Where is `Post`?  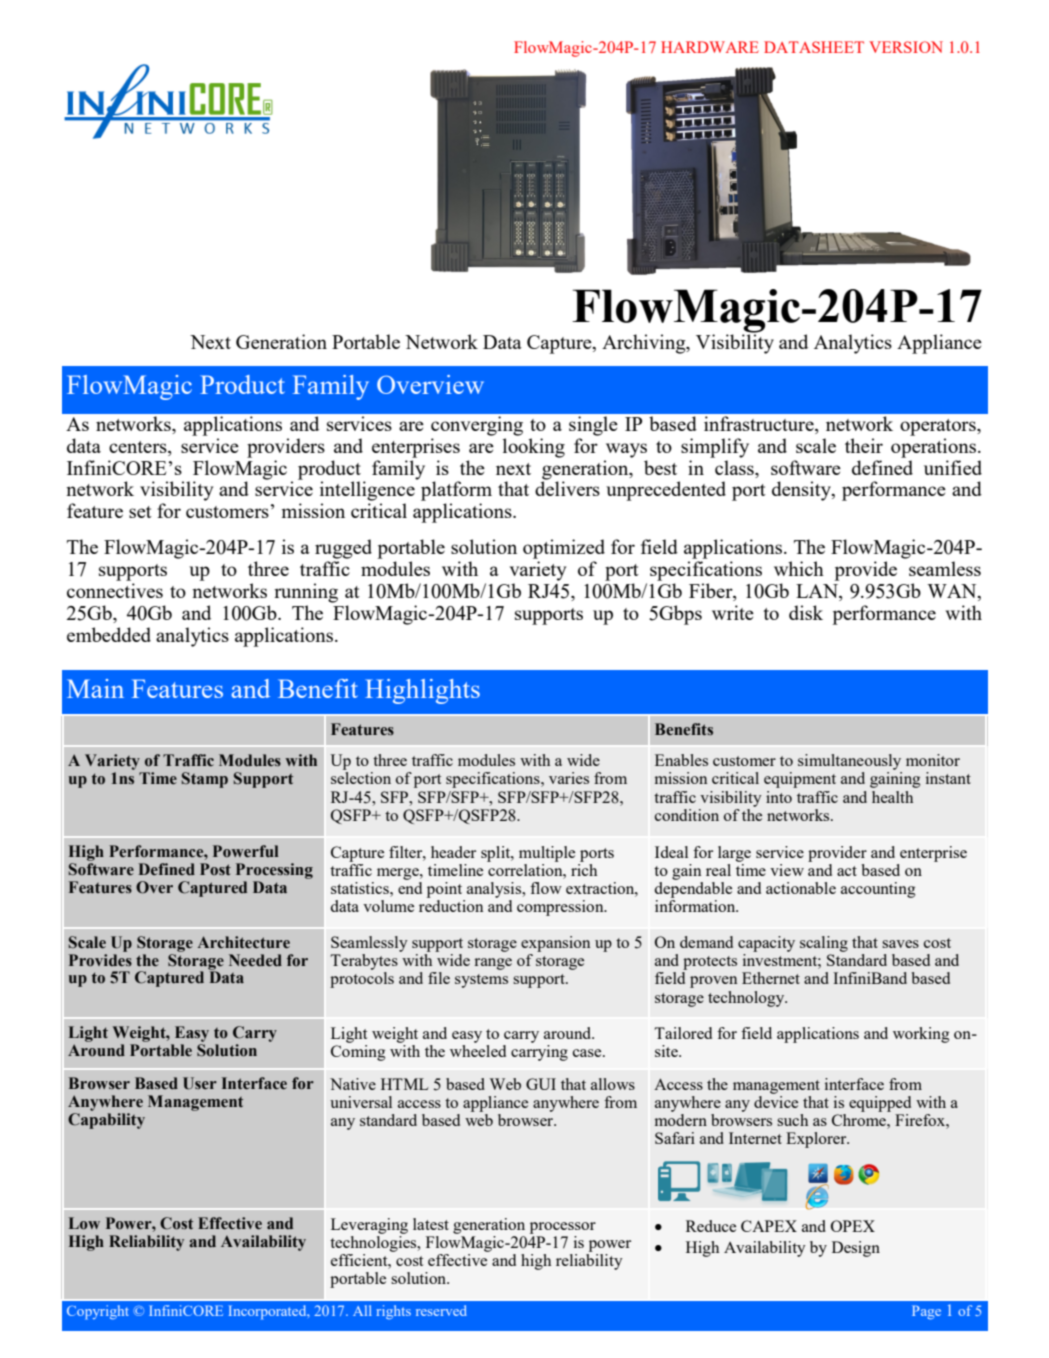
Post is located at coordinates (215, 869).
